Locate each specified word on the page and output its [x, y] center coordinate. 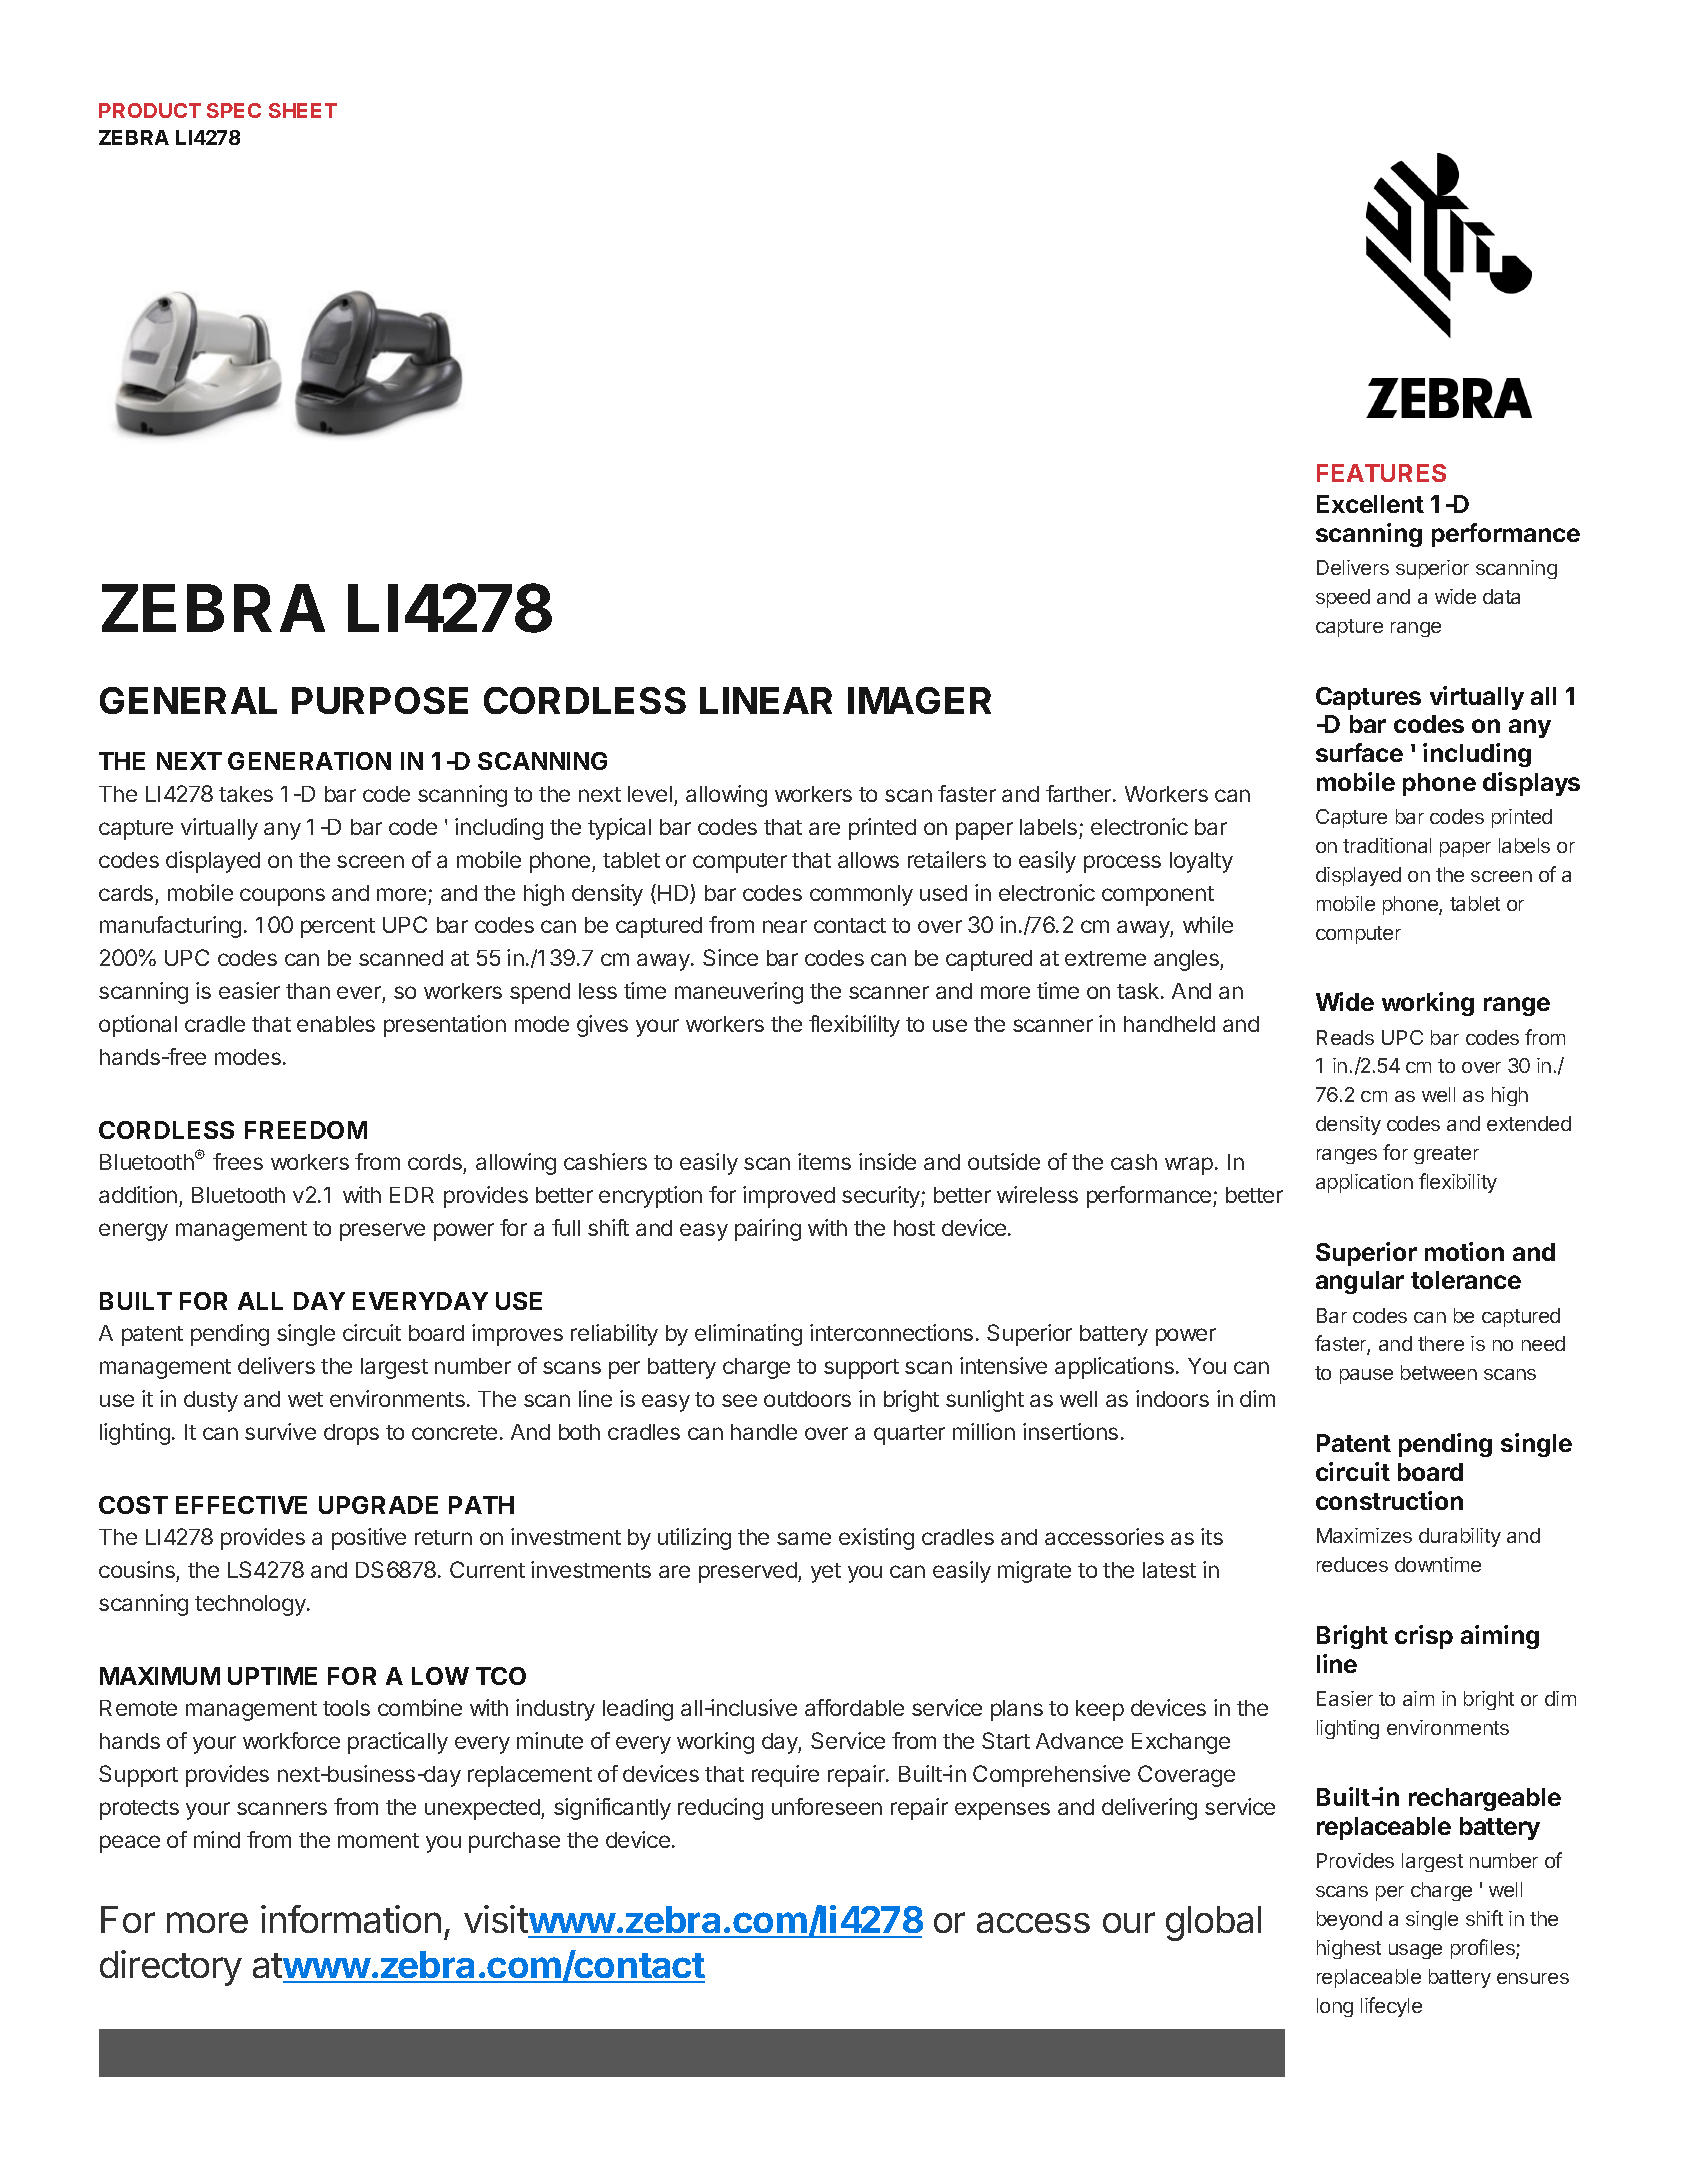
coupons [282, 897]
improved [789, 1197]
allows [868, 860]
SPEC [234, 110]
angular [1360, 1282]
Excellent [1370, 504]
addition [138, 1194]
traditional [1387, 845]
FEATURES [1381, 473]
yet [826, 1573]
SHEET [303, 110]
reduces [1352, 1564]
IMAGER [919, 700]
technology [251, 1605]
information [351, 1919]
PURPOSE [380, 700]
